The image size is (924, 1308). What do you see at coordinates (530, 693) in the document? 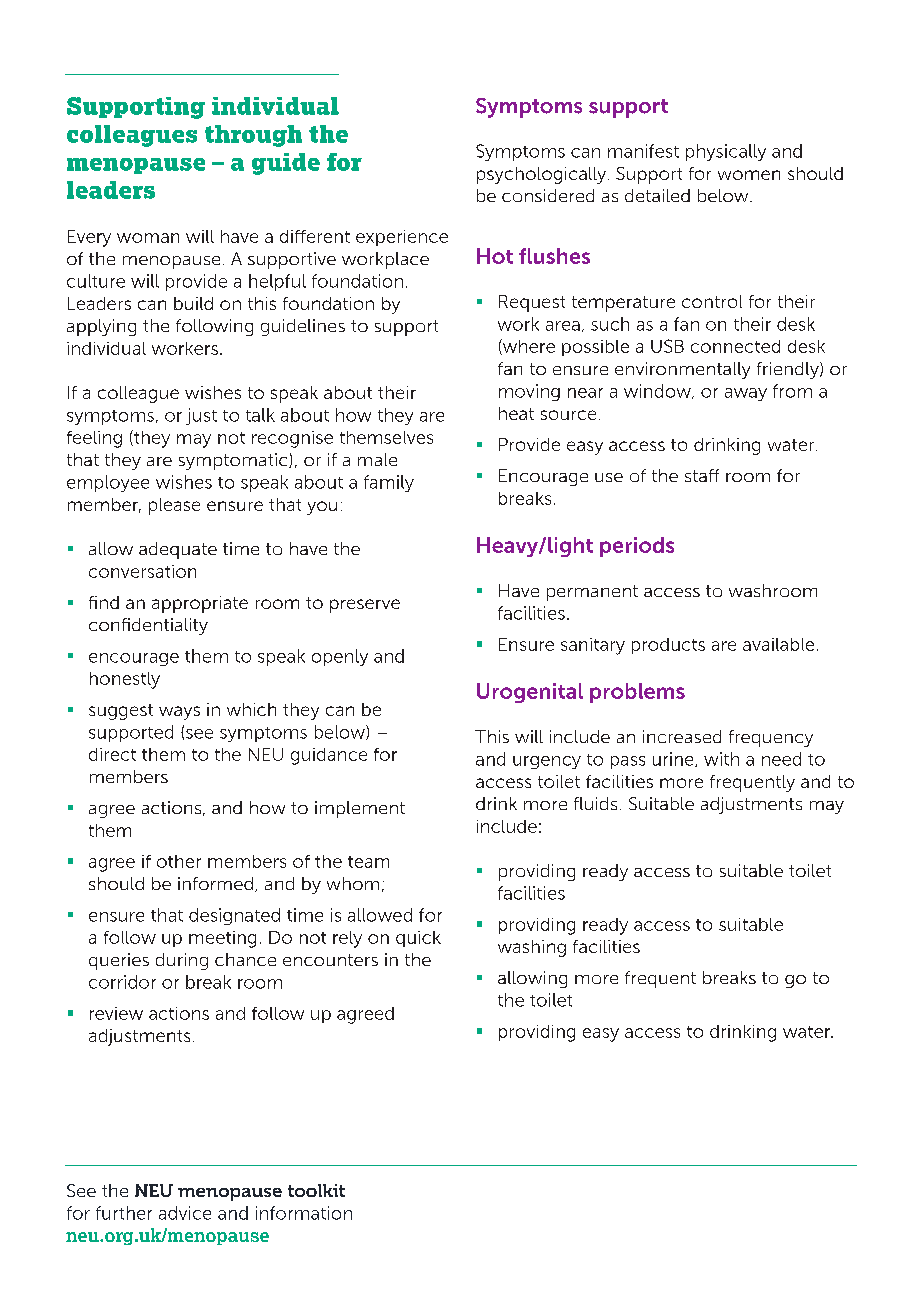
I see `Urogenital` at bounding box center [530, 693].
